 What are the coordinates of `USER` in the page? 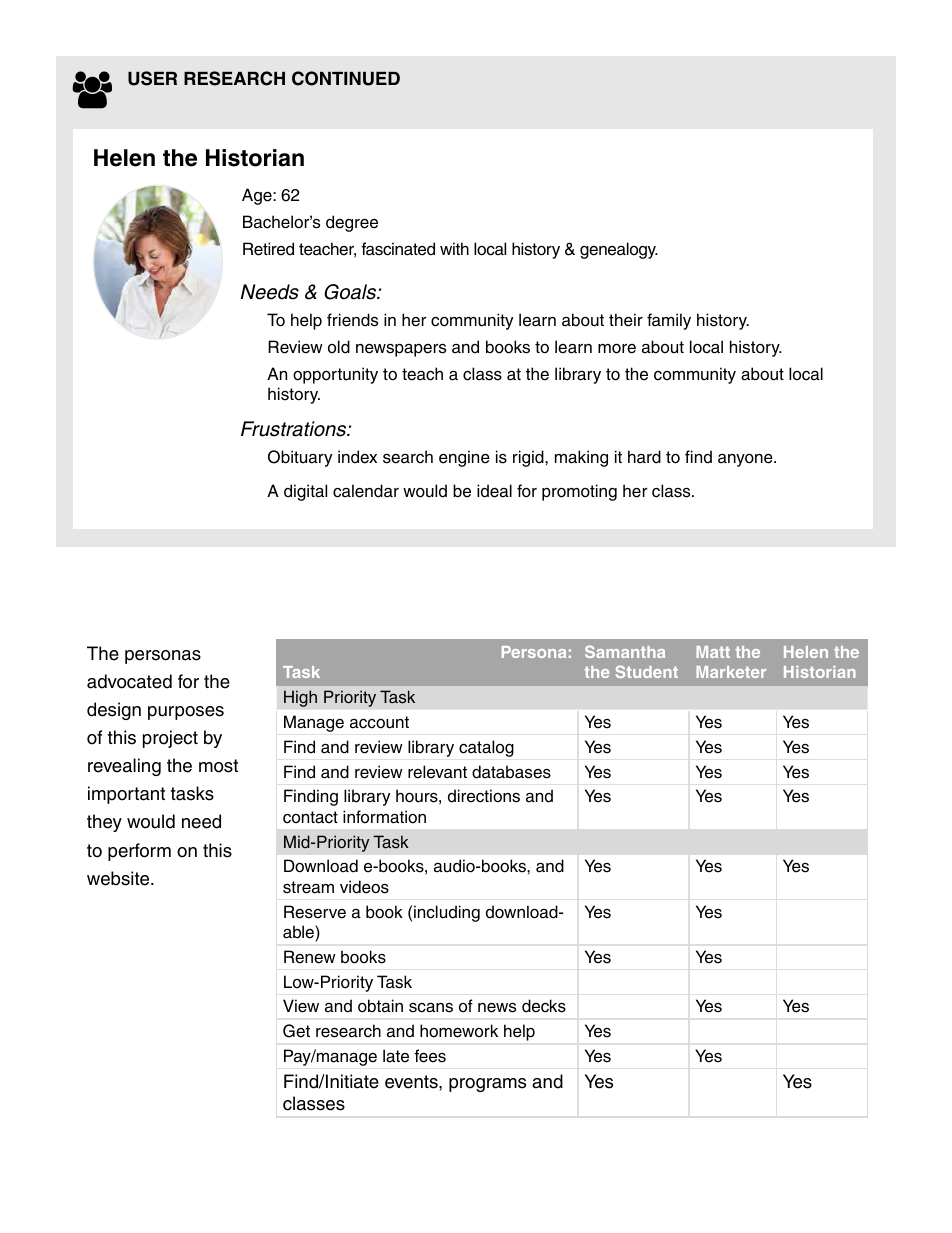 It's located at (152, 78).
